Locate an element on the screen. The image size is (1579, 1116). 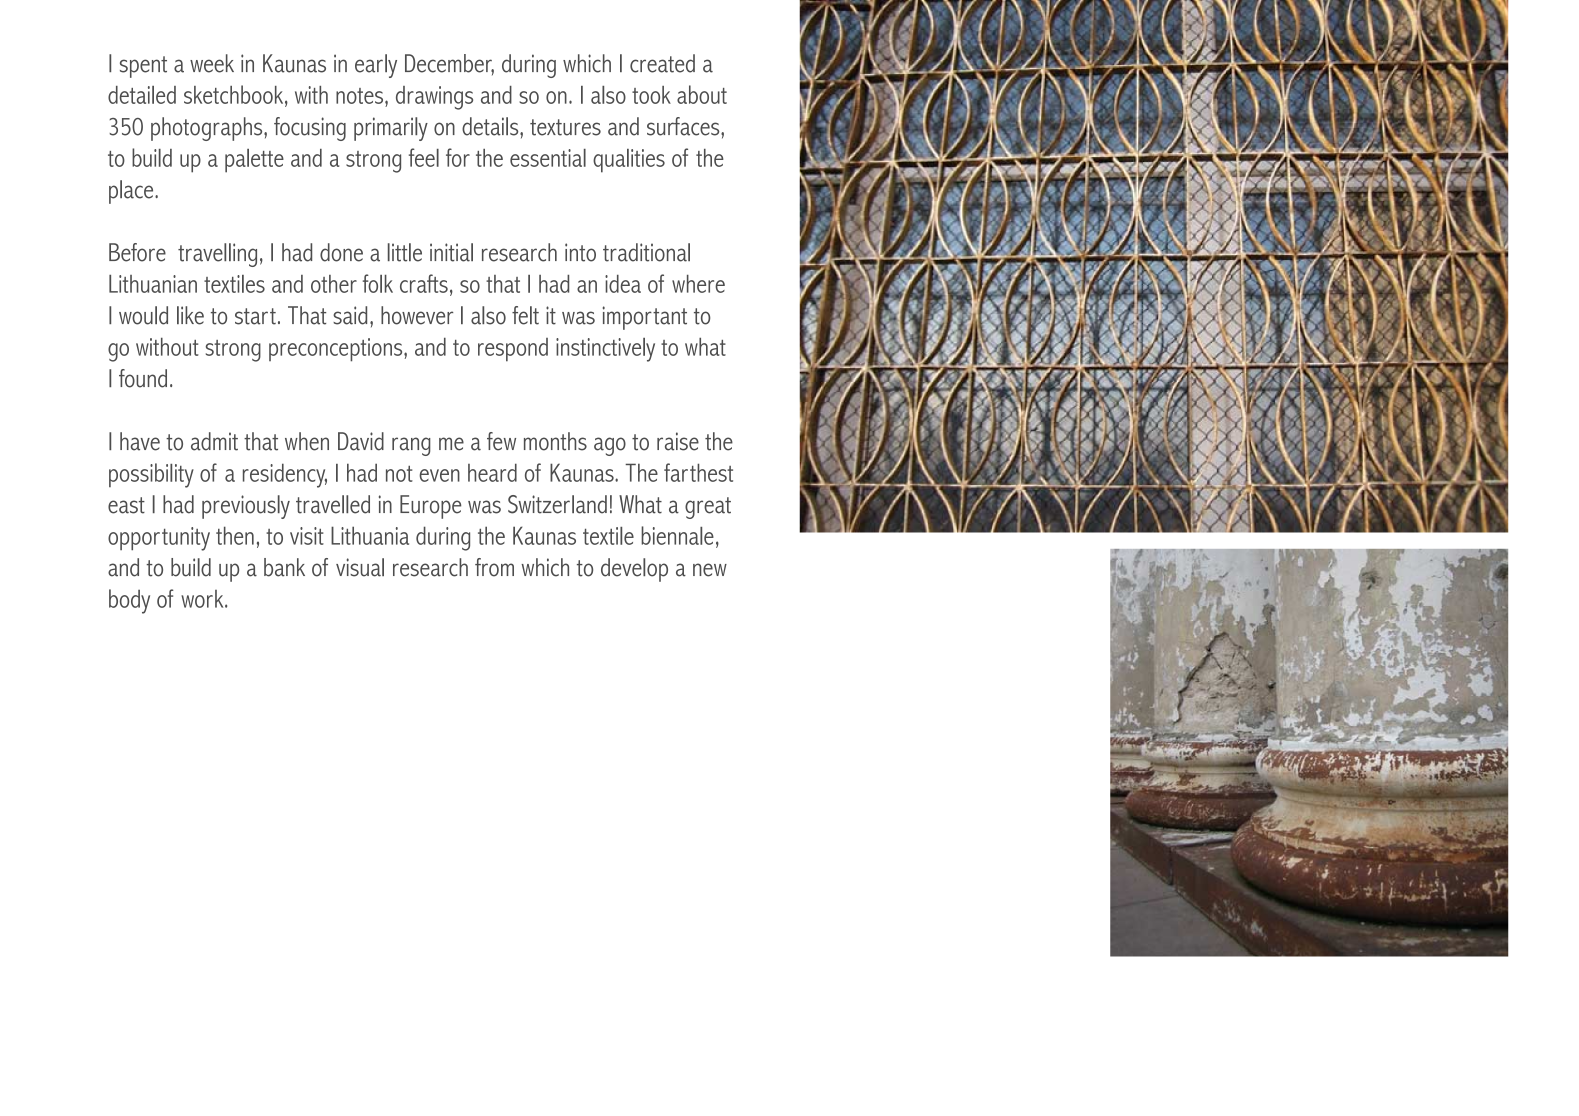
travelling is located at coordinates (217, 255).
